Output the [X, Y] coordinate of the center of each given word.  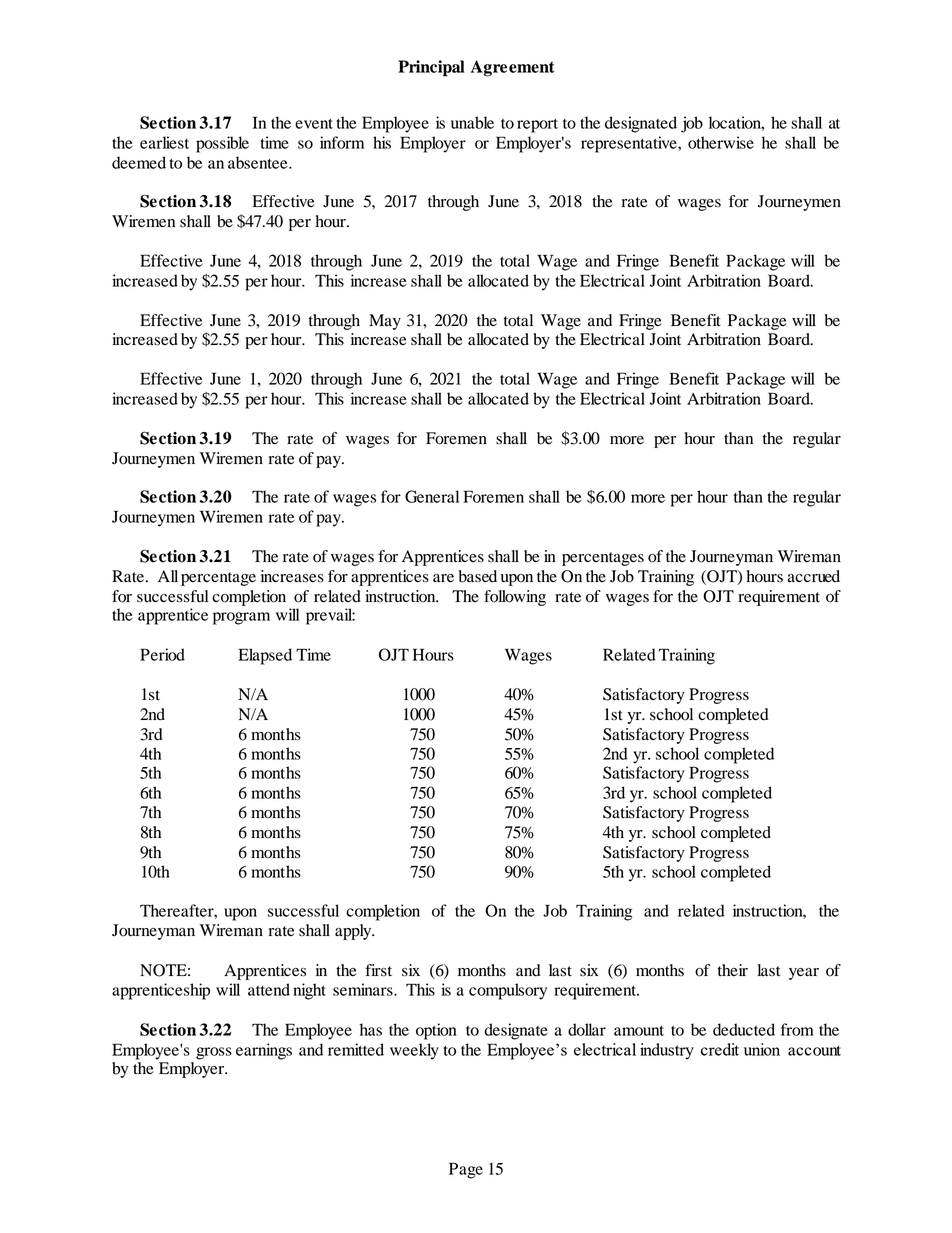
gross [214, 1053]
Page [466, 1170]
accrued [813, 576]
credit [720, 1049]
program [241, 618]
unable [472, 122]
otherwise [721, 142]
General [432, 496]
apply [354, 932]
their [733, 970]
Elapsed [265, 656]
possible [222, 144]
